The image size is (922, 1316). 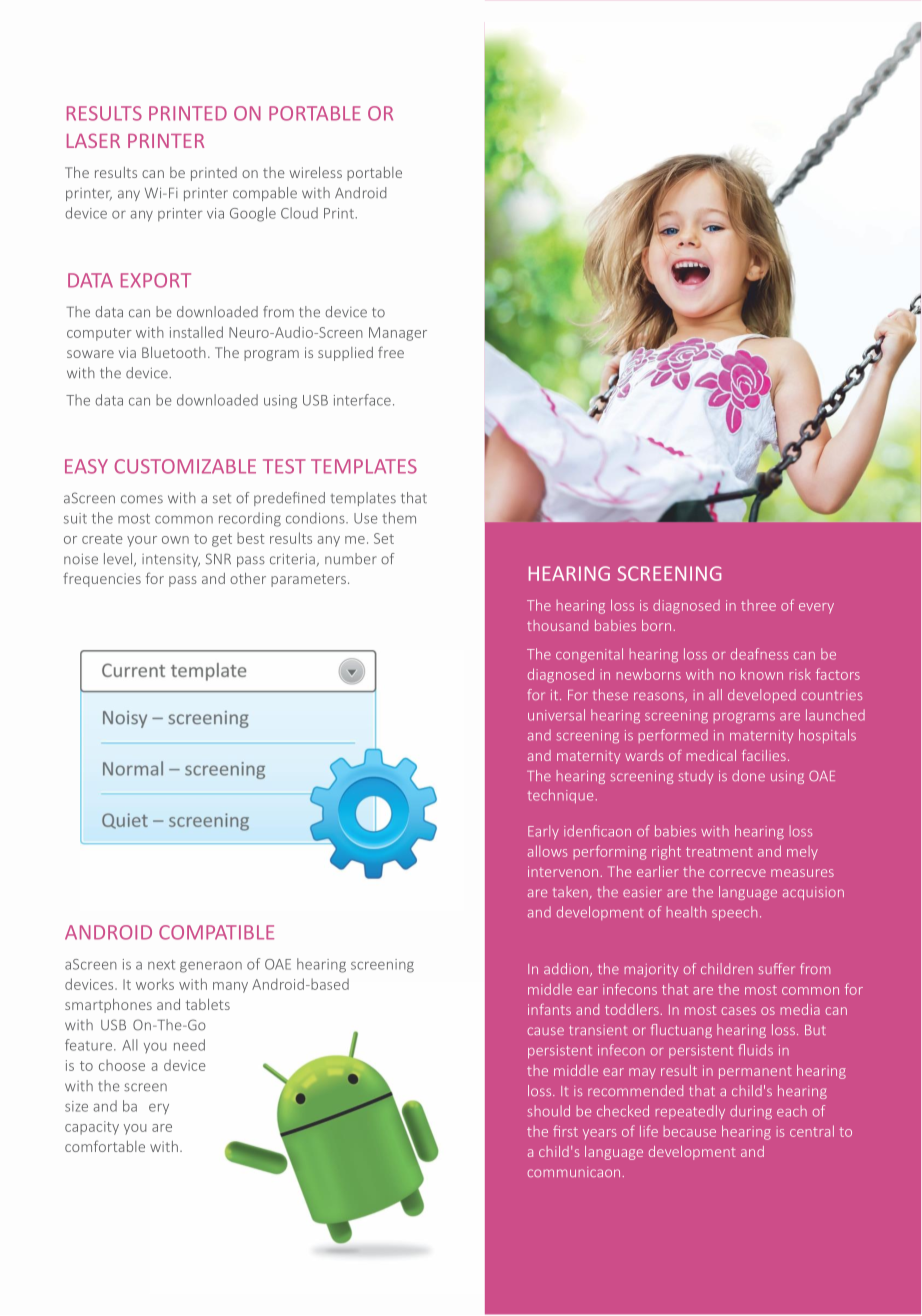 What do you see at coordinates (315, 172) in the image?
I see `wireless` at bounding box center [315, 172].
